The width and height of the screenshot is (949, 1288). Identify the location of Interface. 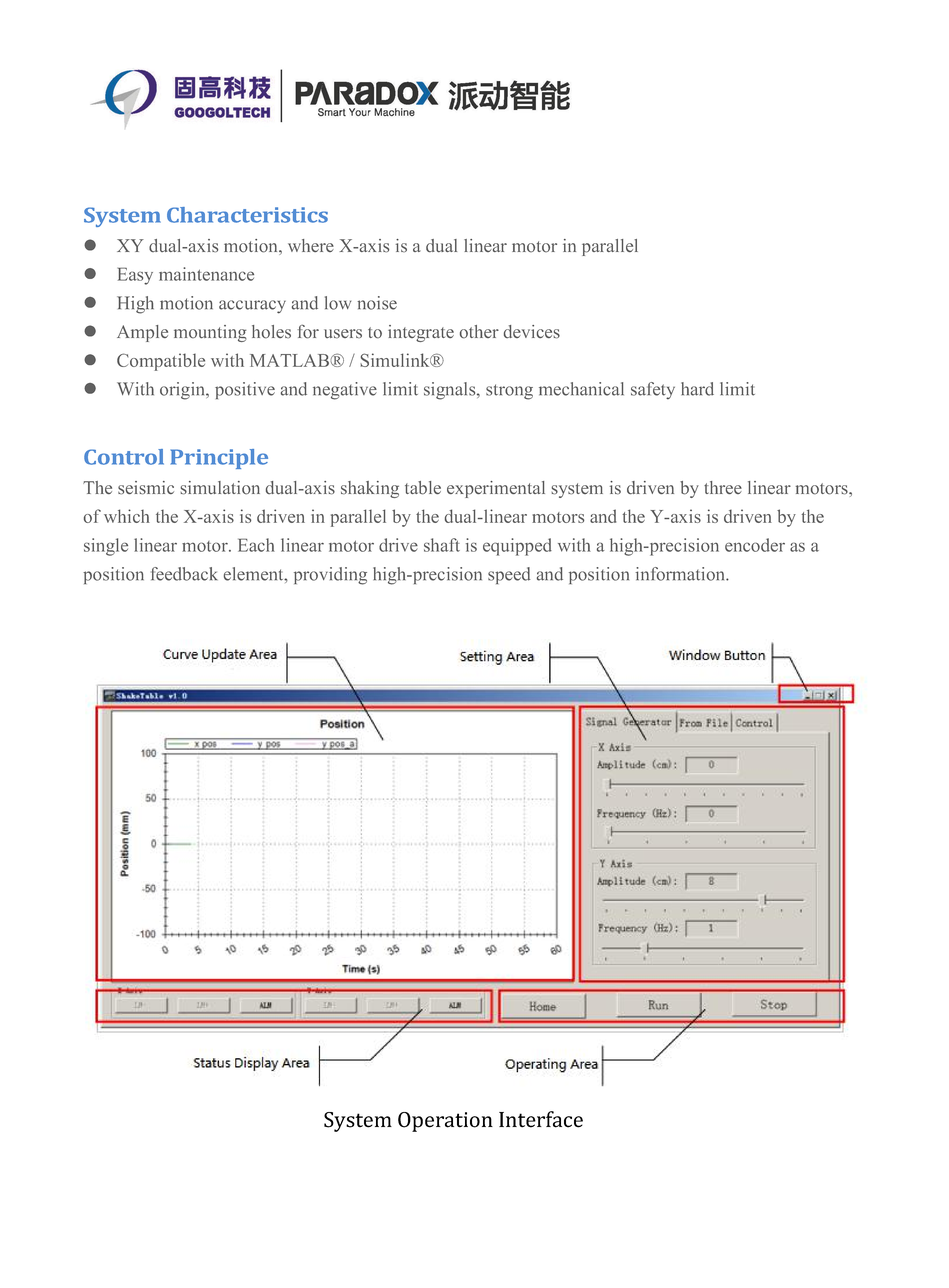
(541, 1119).
